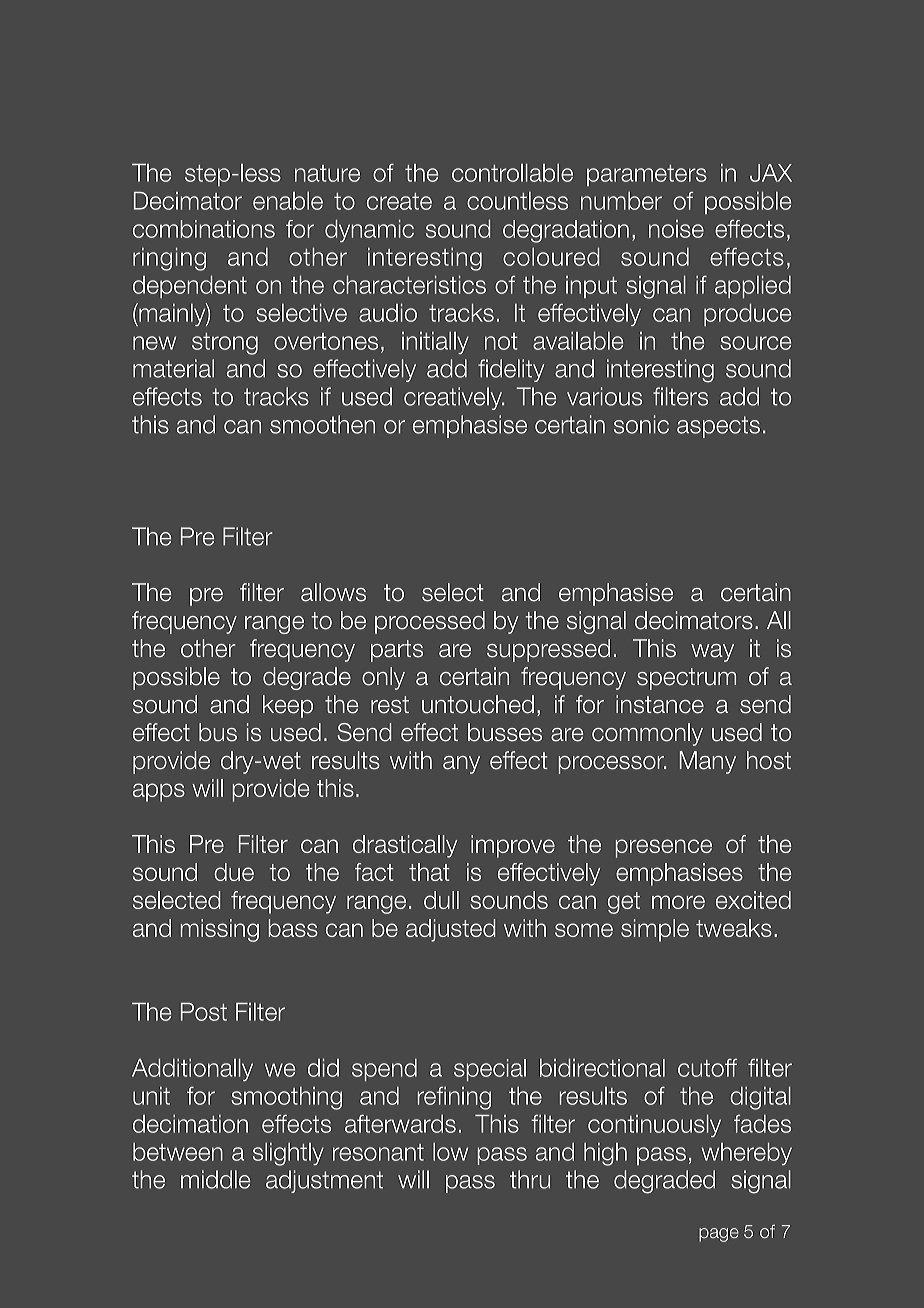 Image resolution: width=924 pixels, height=1308 pixels. I want to click on middle, so click(215, 1179).
